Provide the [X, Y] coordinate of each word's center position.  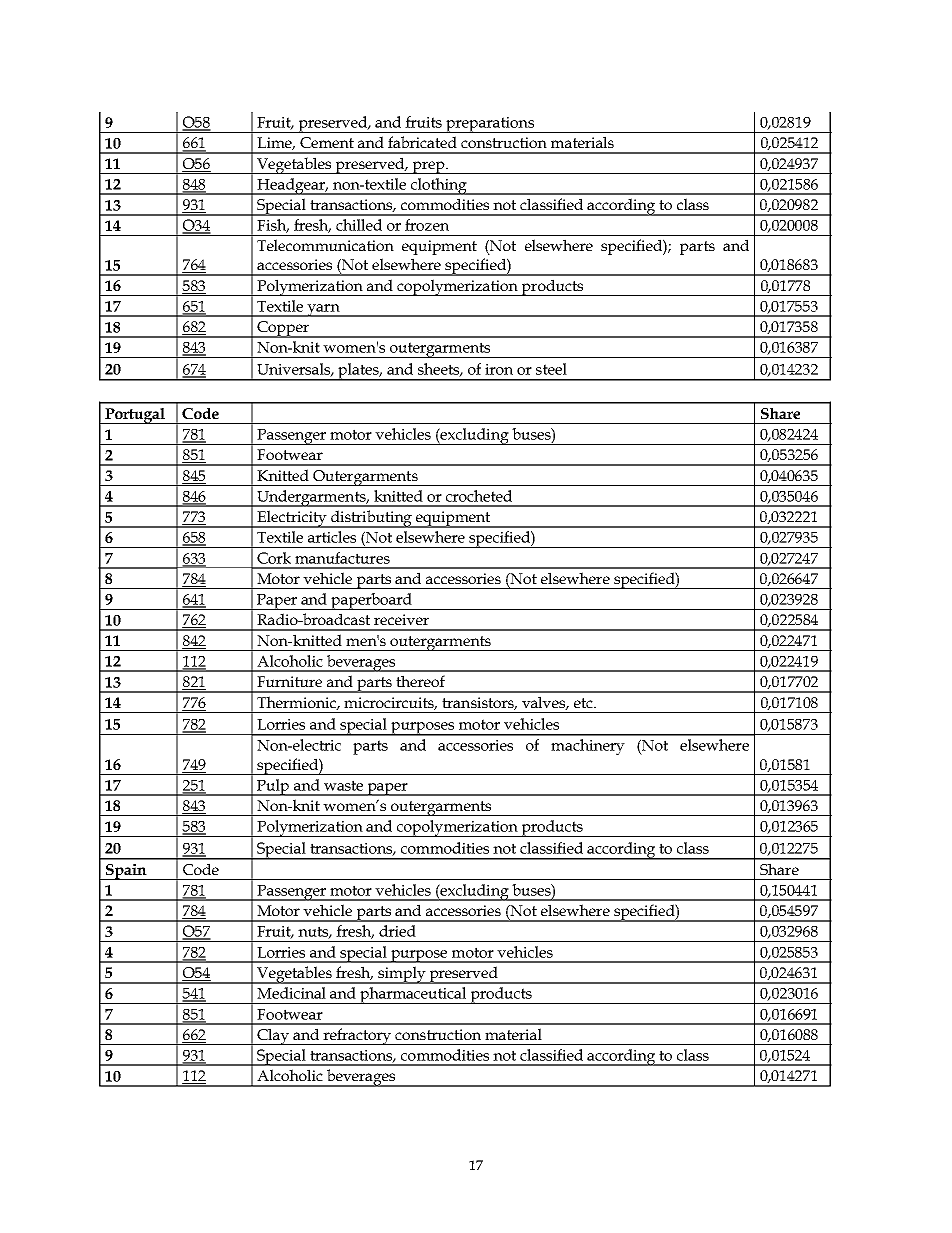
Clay [273, 1036]
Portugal [135, 416]
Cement [327, 142]
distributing [372, 519]
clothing [439, 186]
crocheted [479, 496]
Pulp [273, 787]
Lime [276, 143]
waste [343, 785]
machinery [588, 747]
